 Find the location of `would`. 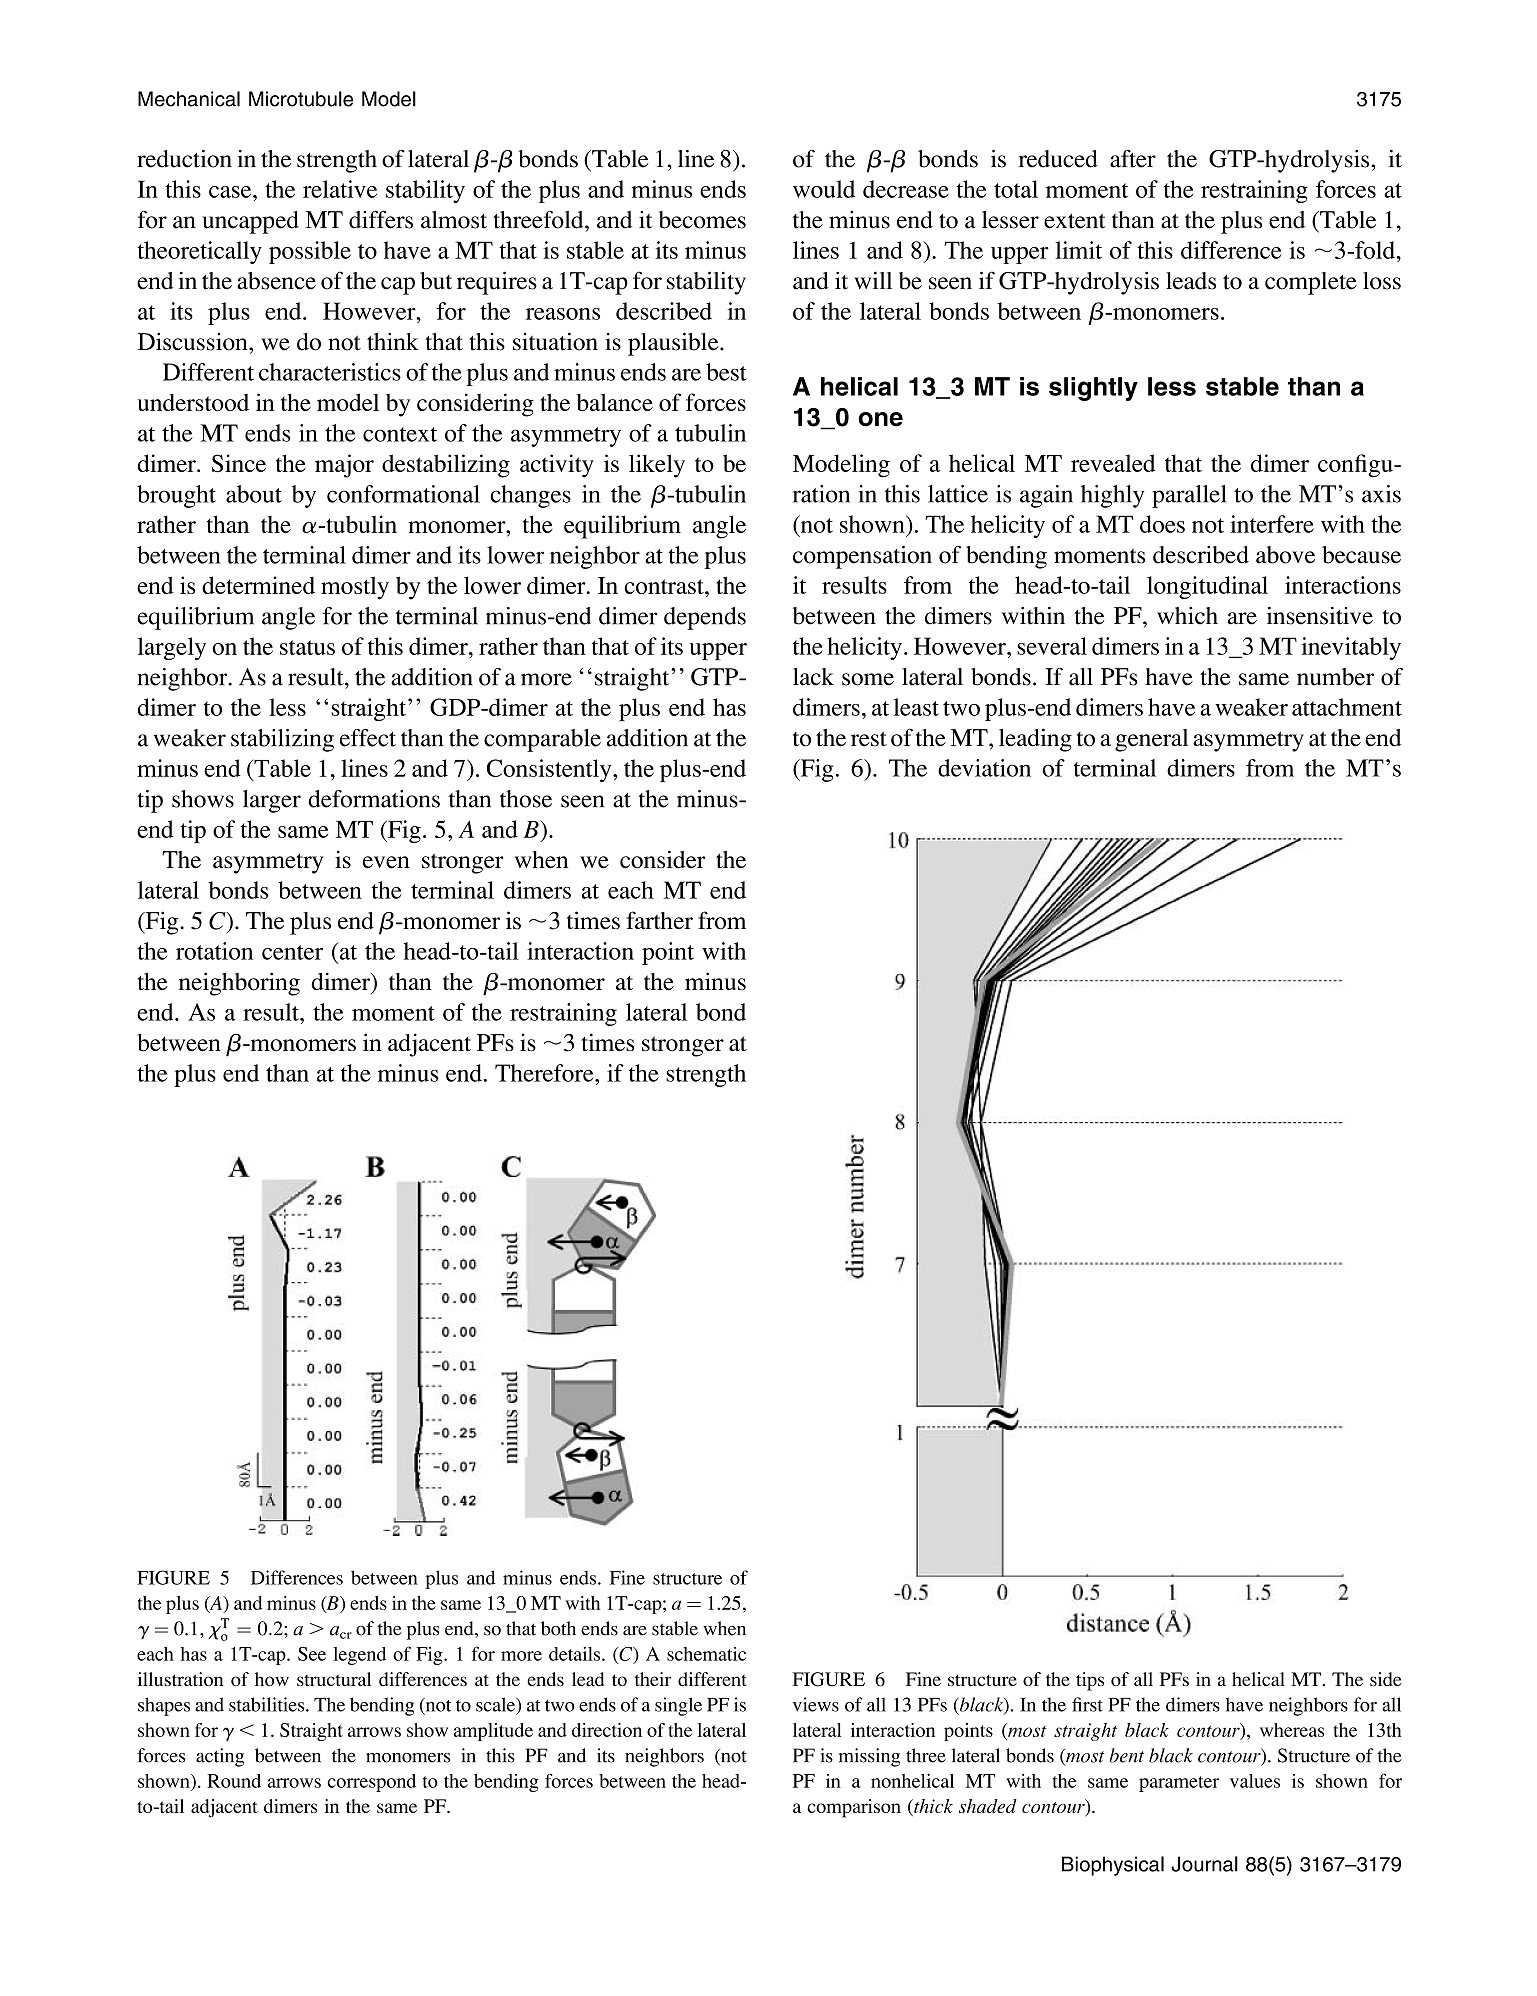

would is located at coordinates (824, 189).
